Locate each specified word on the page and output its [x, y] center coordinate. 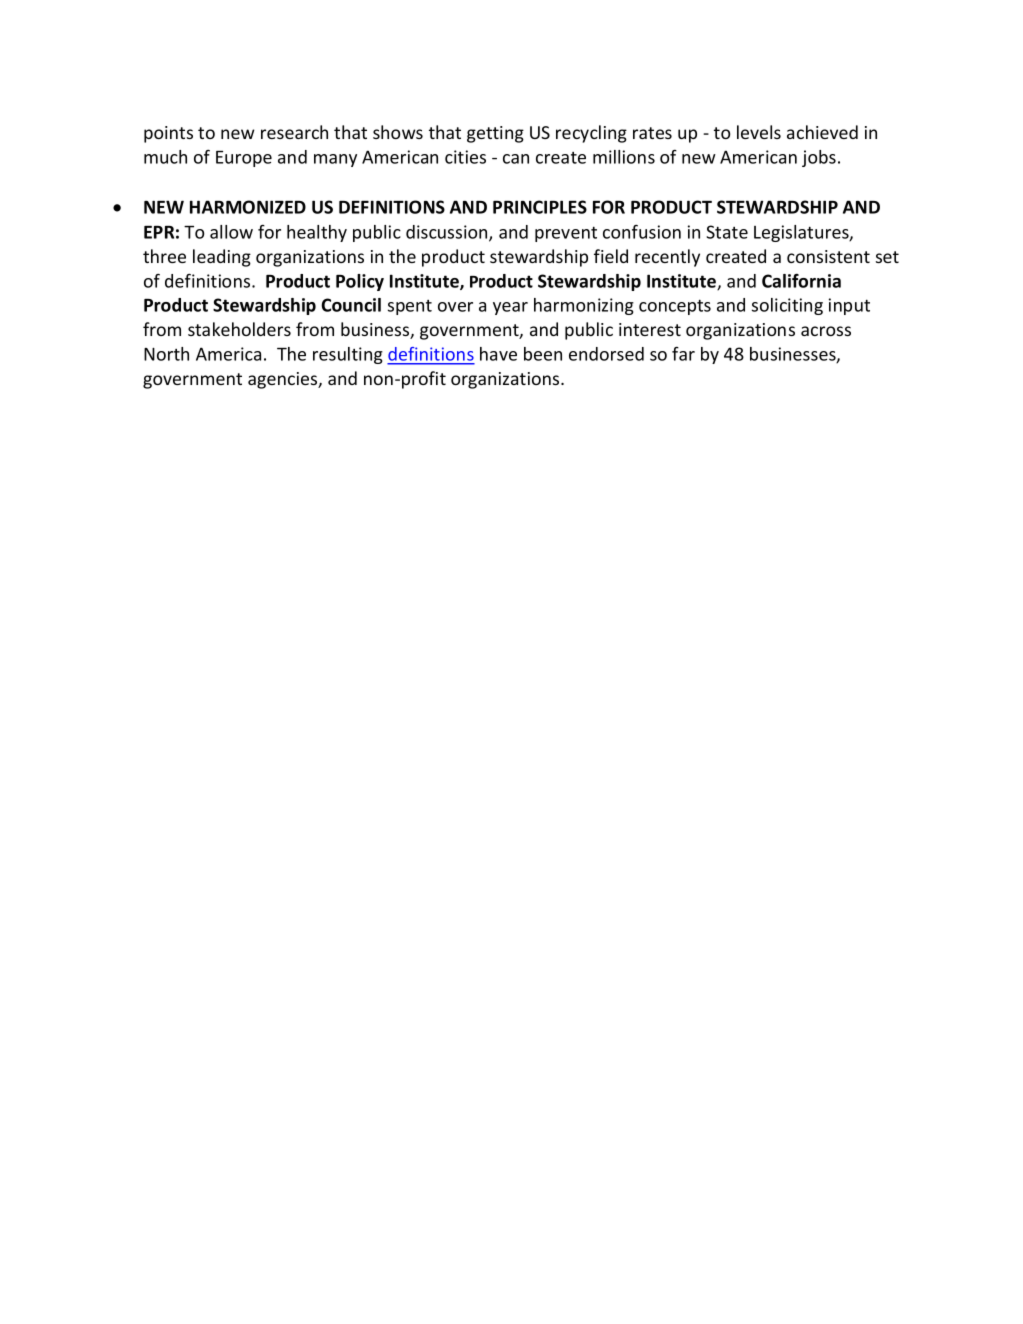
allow [231, 232]
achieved [822, 132]
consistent [828, 256]
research [294, 132]
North [166, 354]
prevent [566, 234]
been [543, 354]
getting [495, 134]
